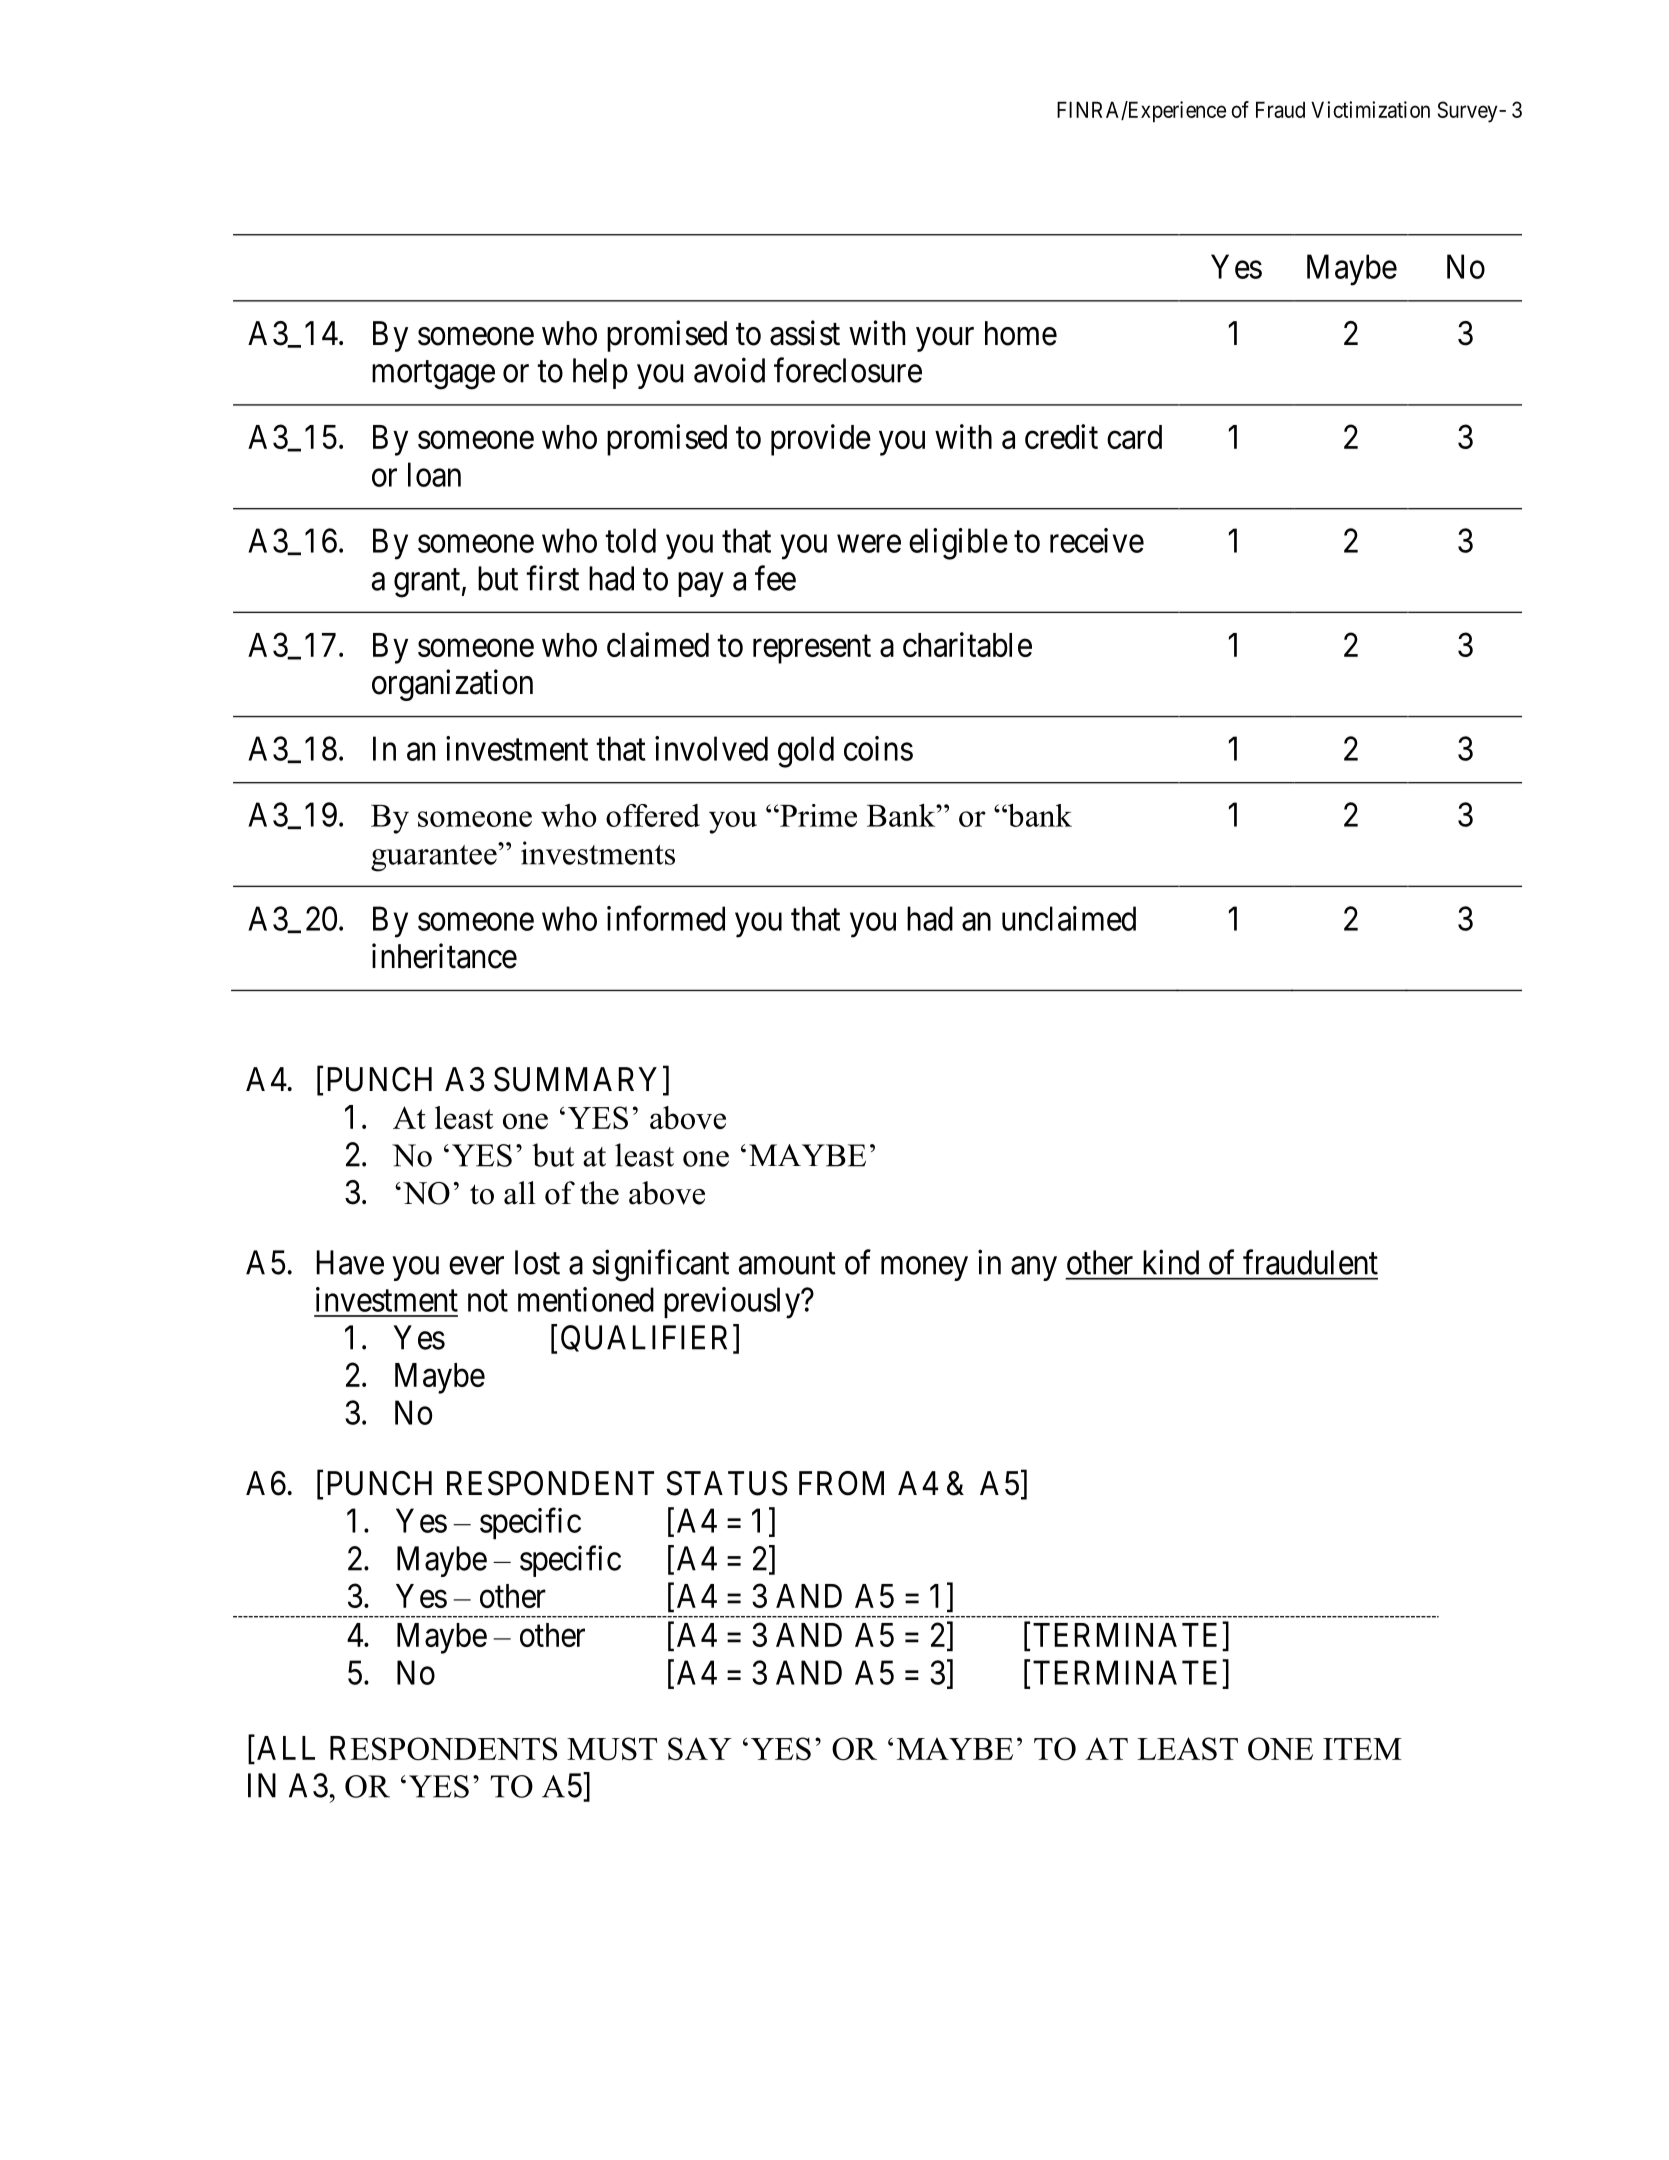  I want to click on mortgage, so click(433, 375).
